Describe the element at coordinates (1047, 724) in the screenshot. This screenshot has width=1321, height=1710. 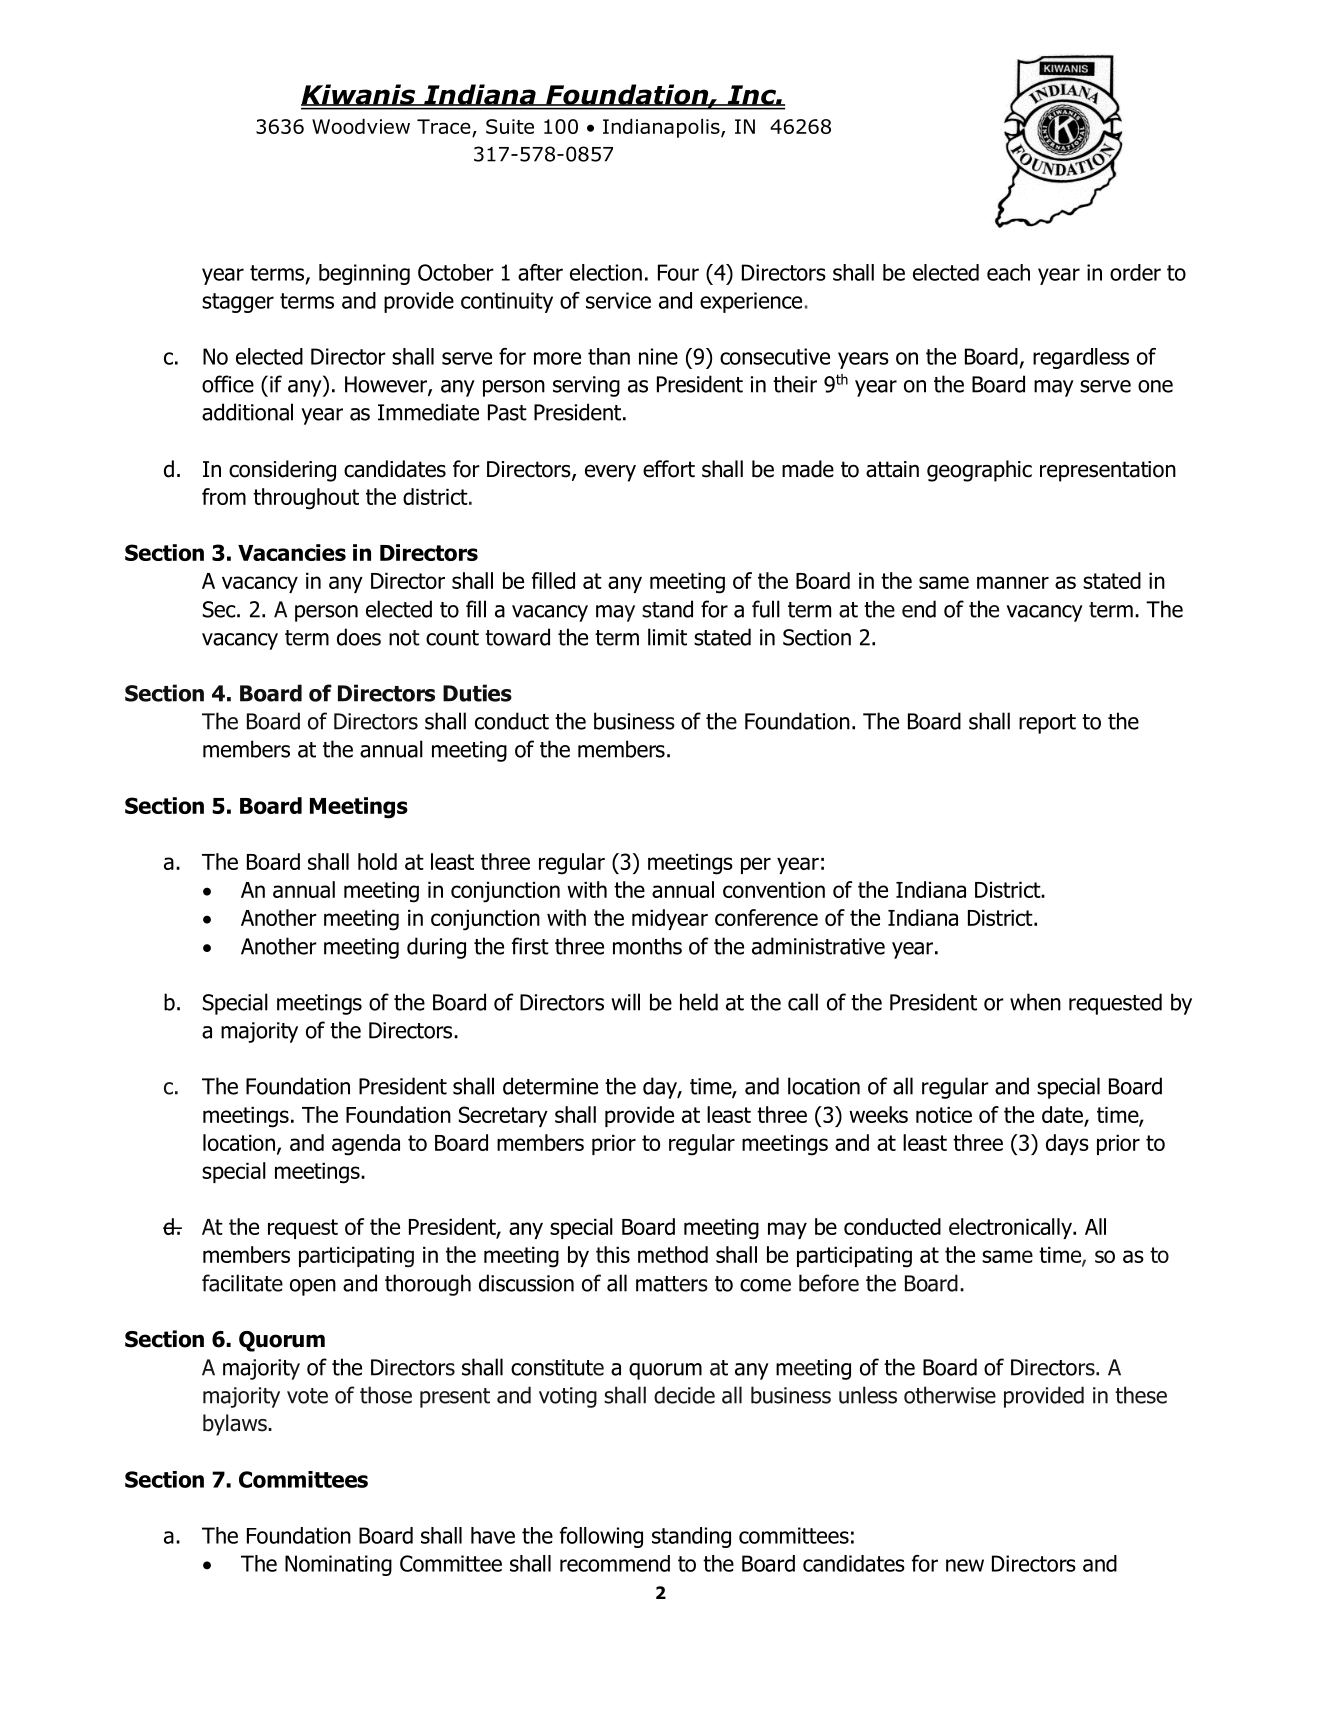
I see `report` at that location.
